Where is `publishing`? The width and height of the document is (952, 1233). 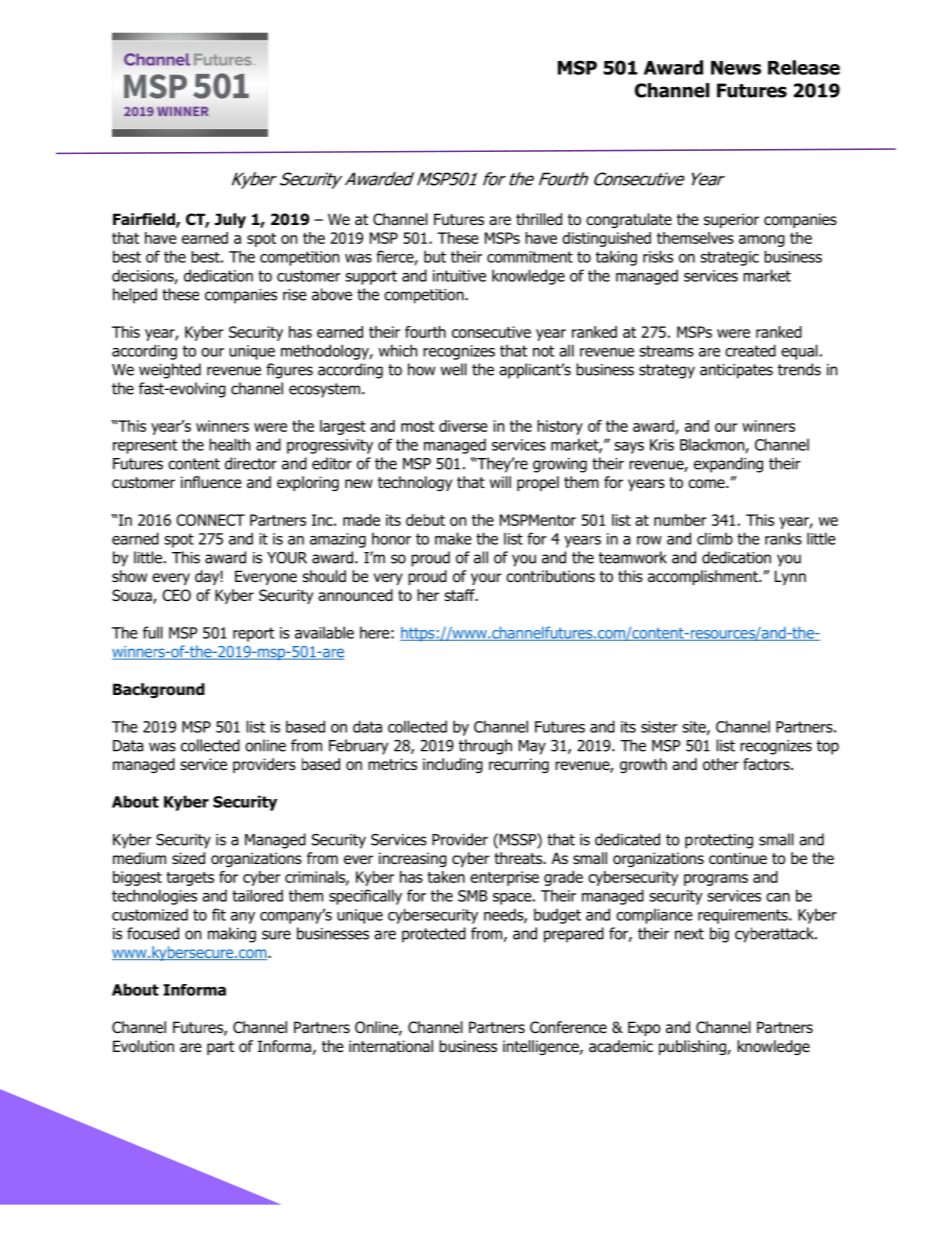 publishing is located at coordinates (693, 1047).
